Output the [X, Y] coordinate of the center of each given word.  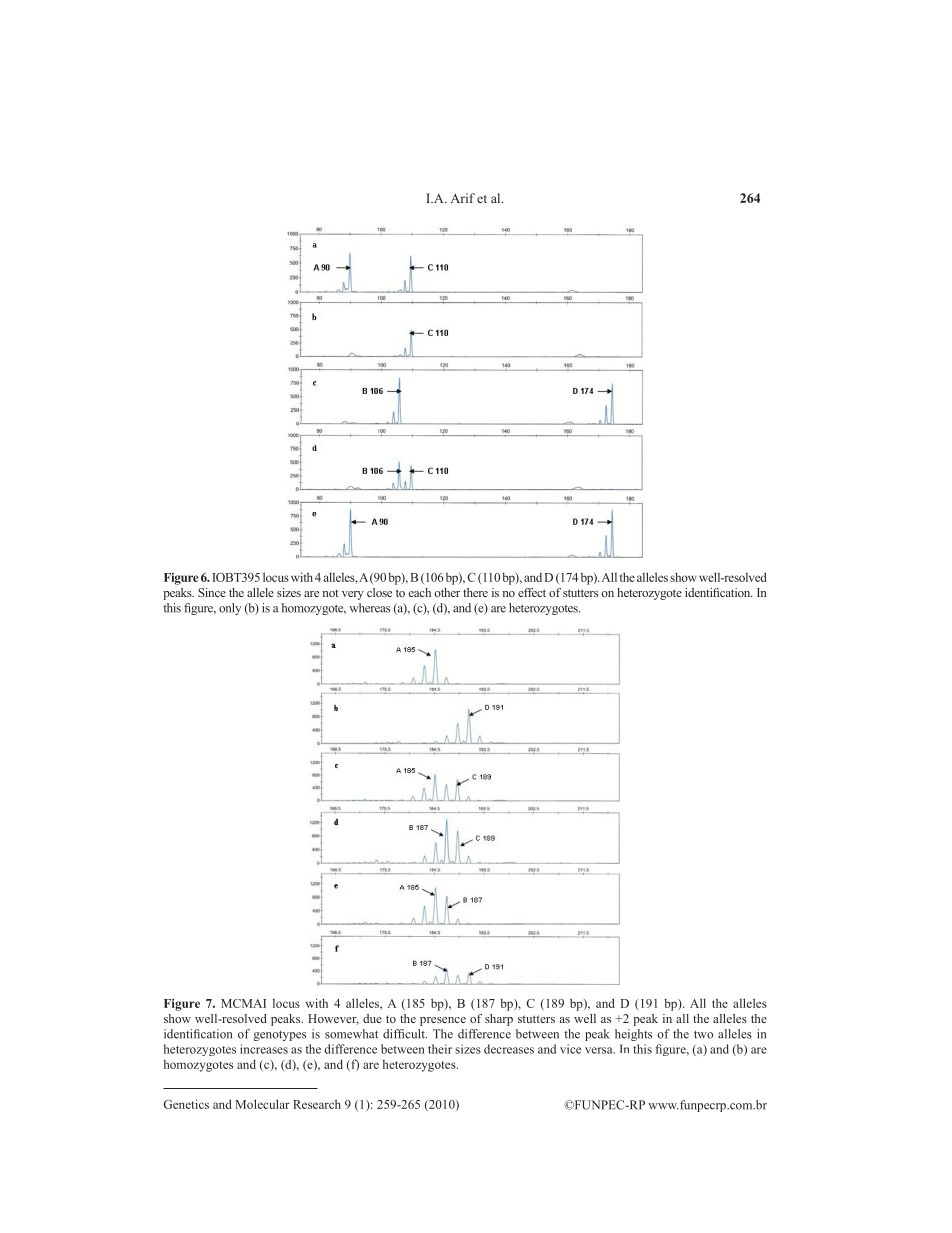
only [230, 609]
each [420, 592]
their [440, 1049]
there [475, 592]
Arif [463, 198]
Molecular [263, 1104]
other [447, 592]
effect [532, 592]
